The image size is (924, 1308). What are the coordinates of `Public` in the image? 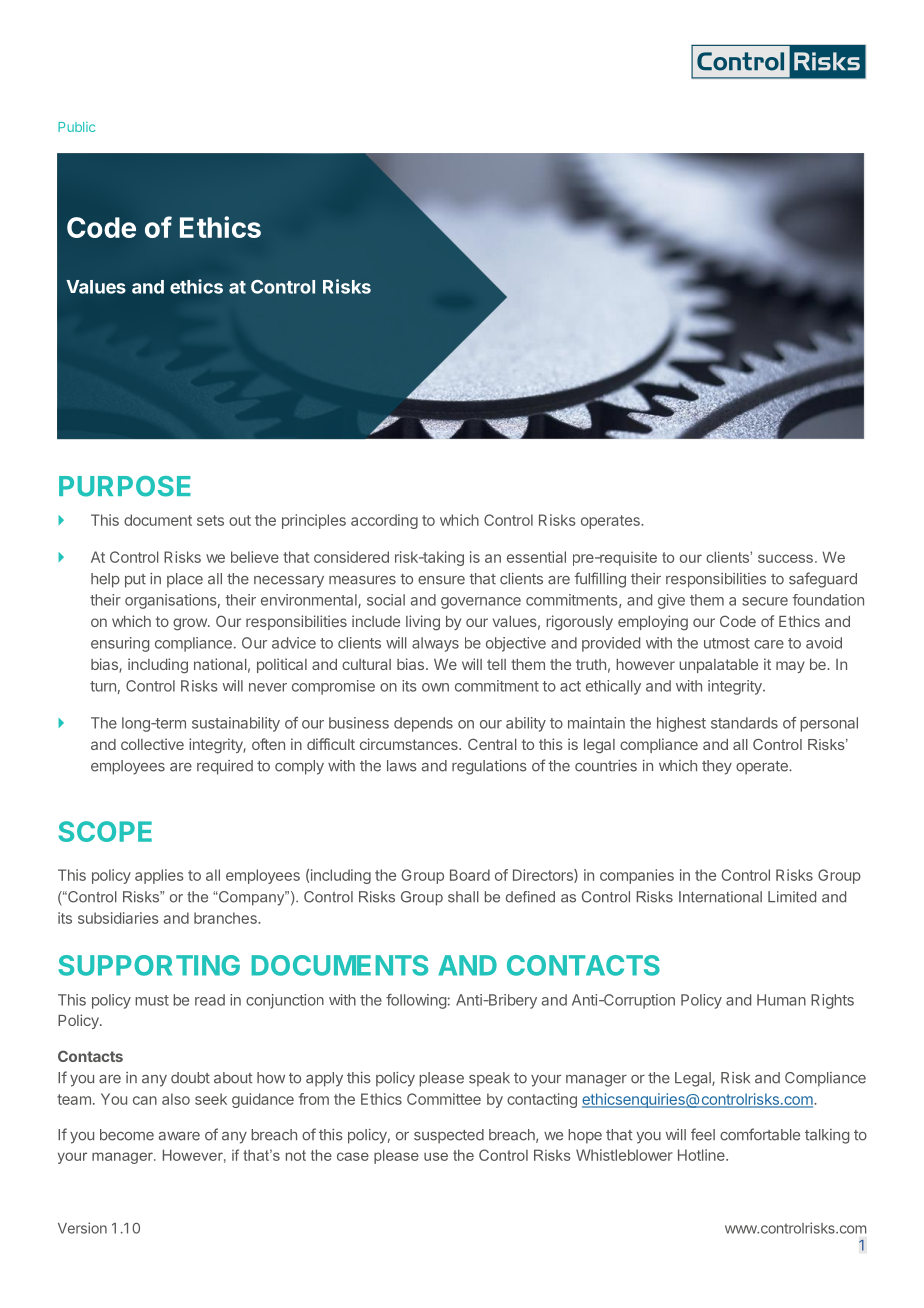 It's located at (76, 127).
